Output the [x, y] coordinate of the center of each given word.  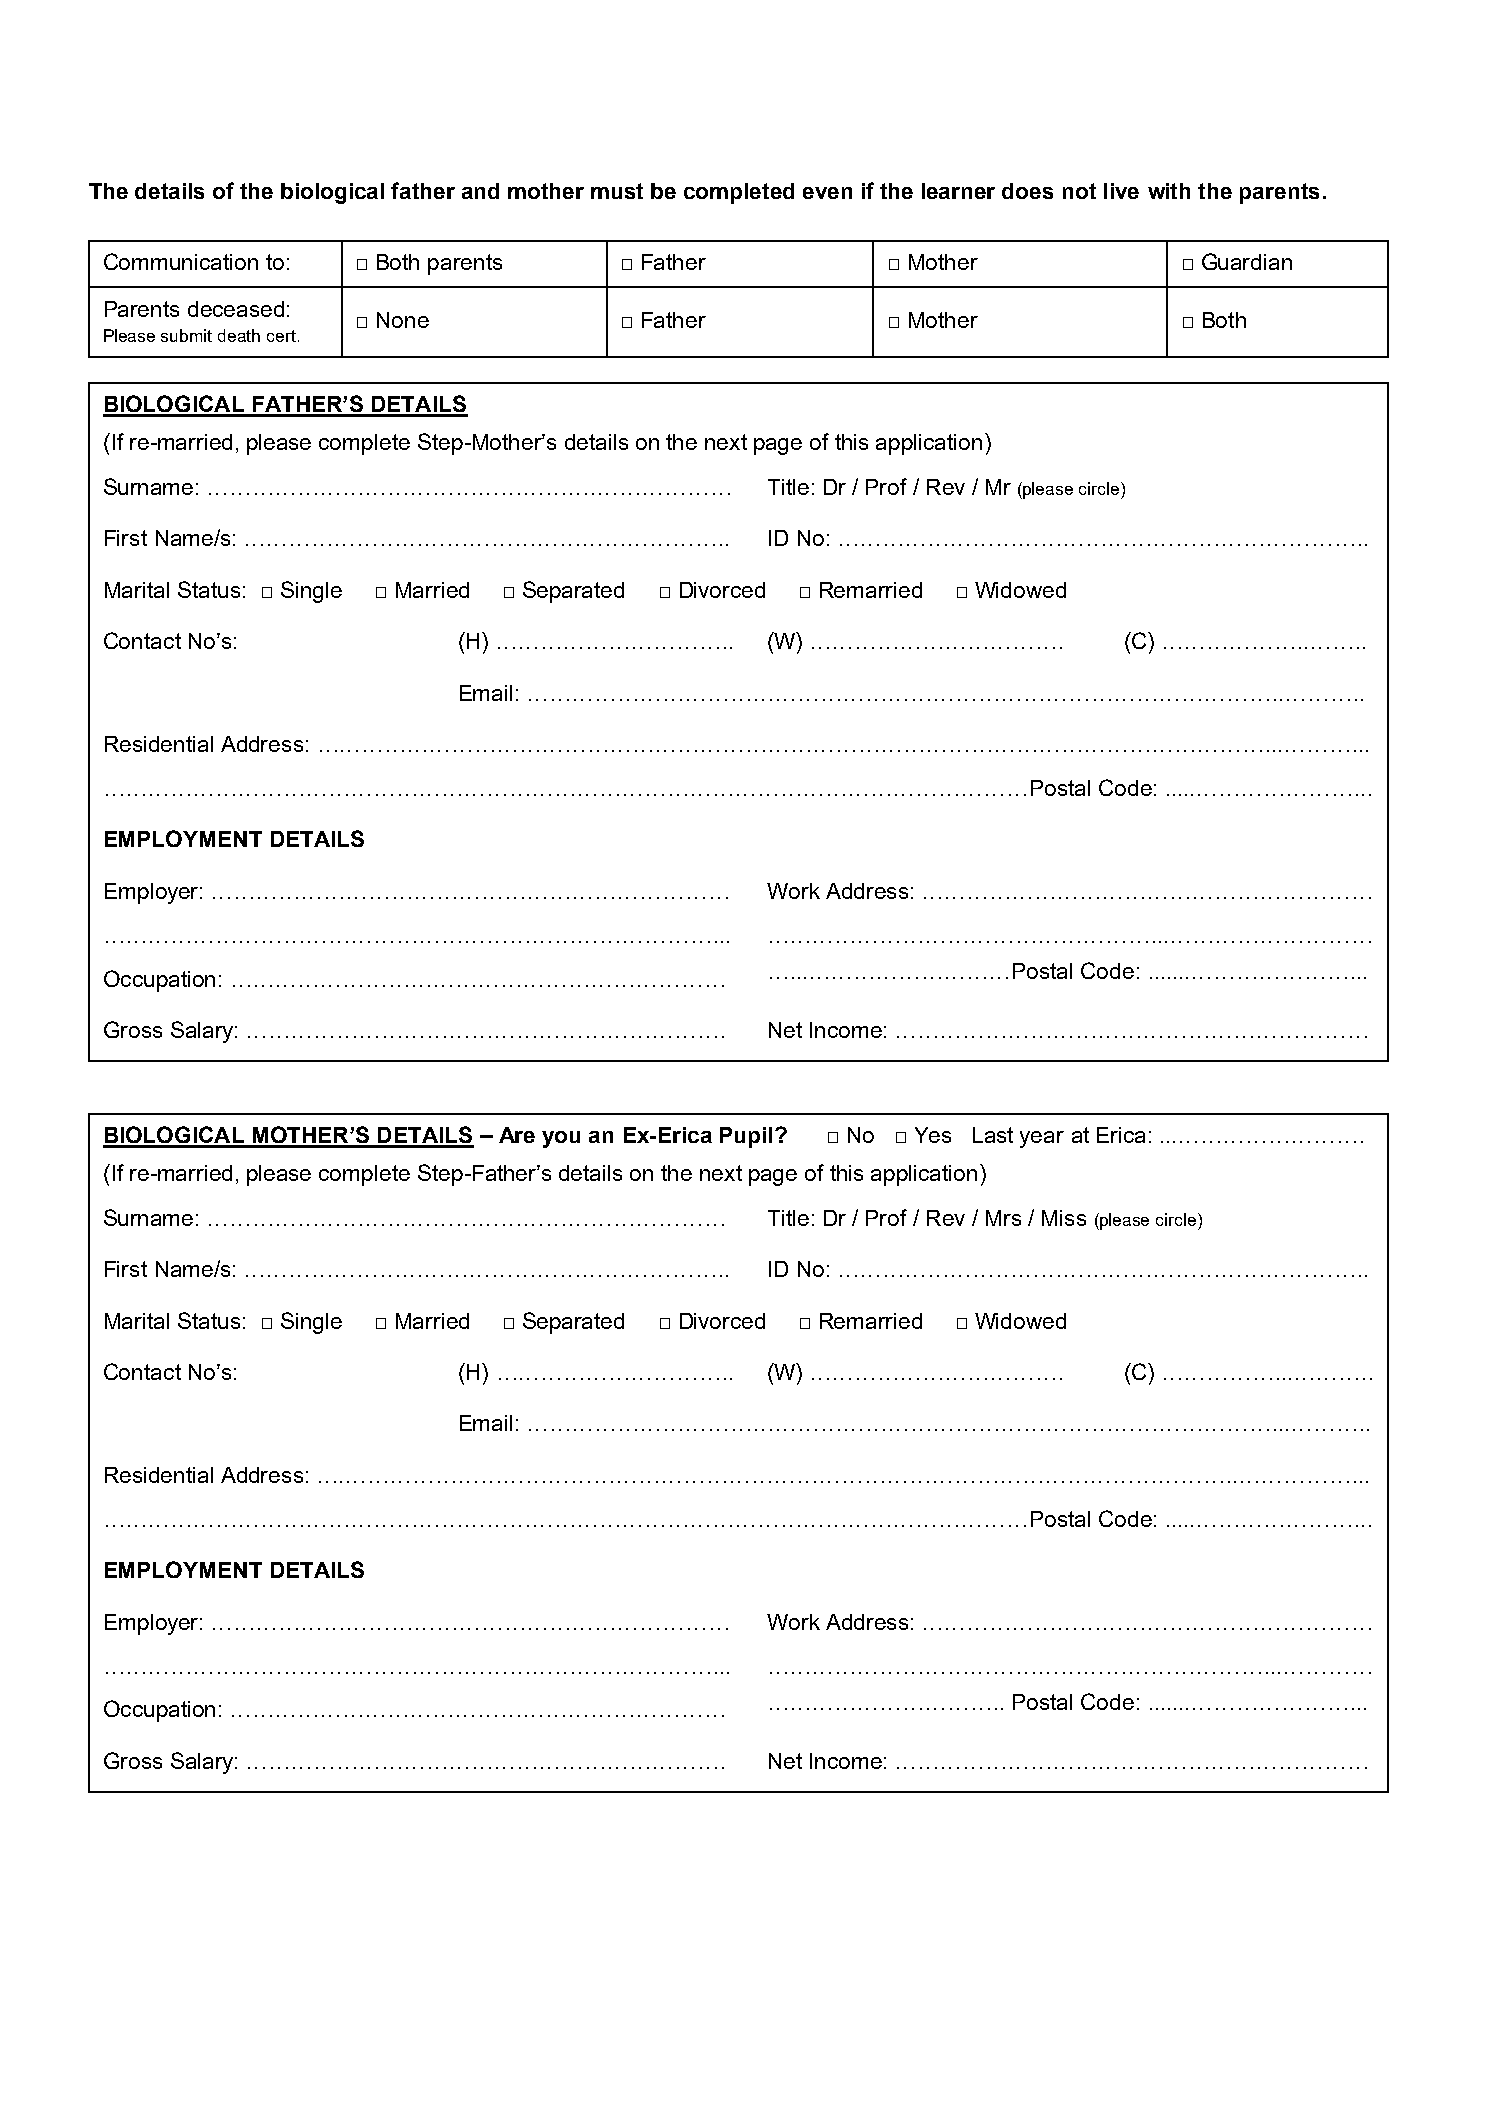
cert [281, 336]
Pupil [746, 1137]
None [403, 320]
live [1121, 191]
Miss [1064, 1218]
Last [993, 1135]
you [561, 1139]
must [617, 191]
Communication [181, 261]
